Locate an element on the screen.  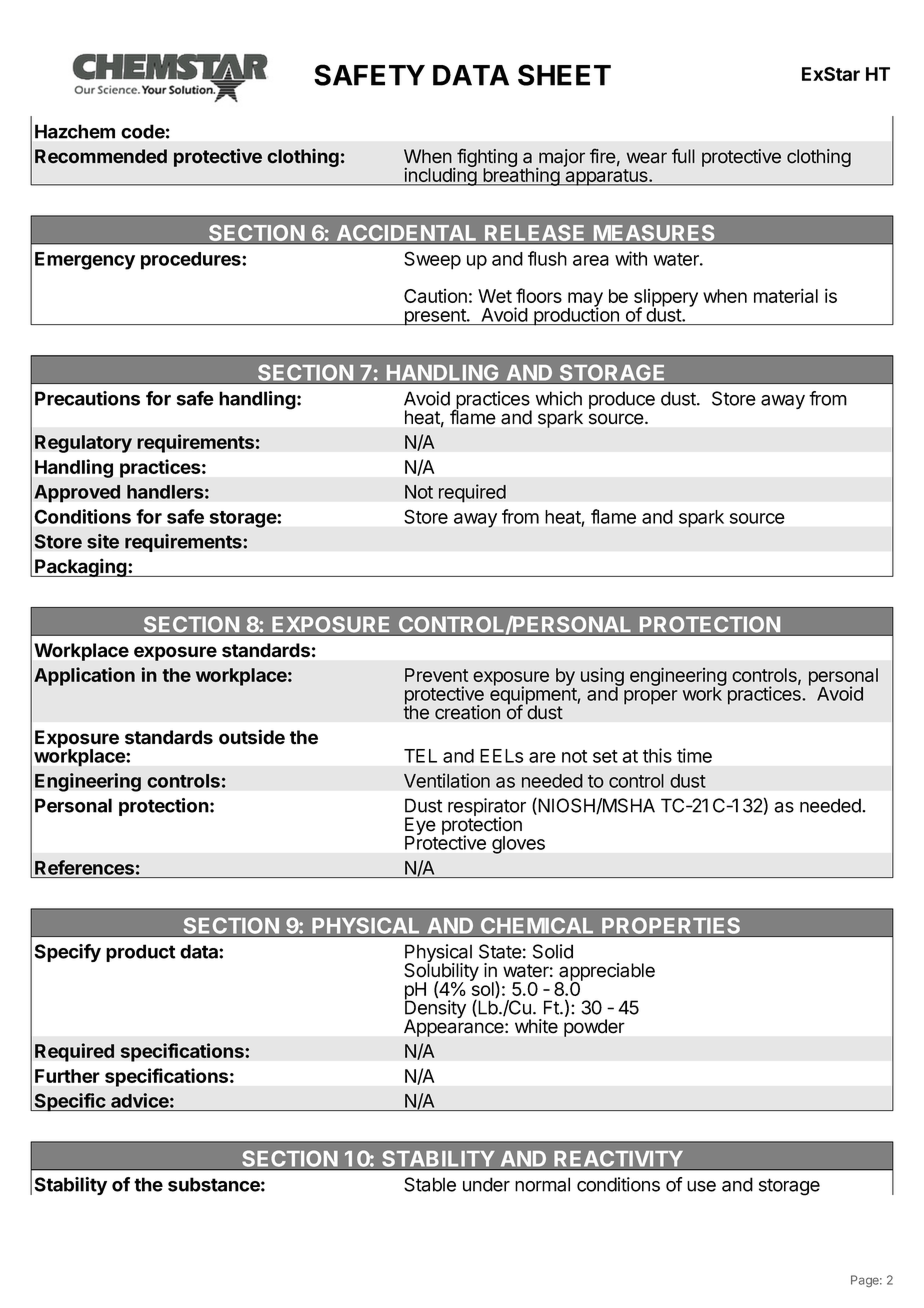
Recommended is located at coordinates (101, 156).
